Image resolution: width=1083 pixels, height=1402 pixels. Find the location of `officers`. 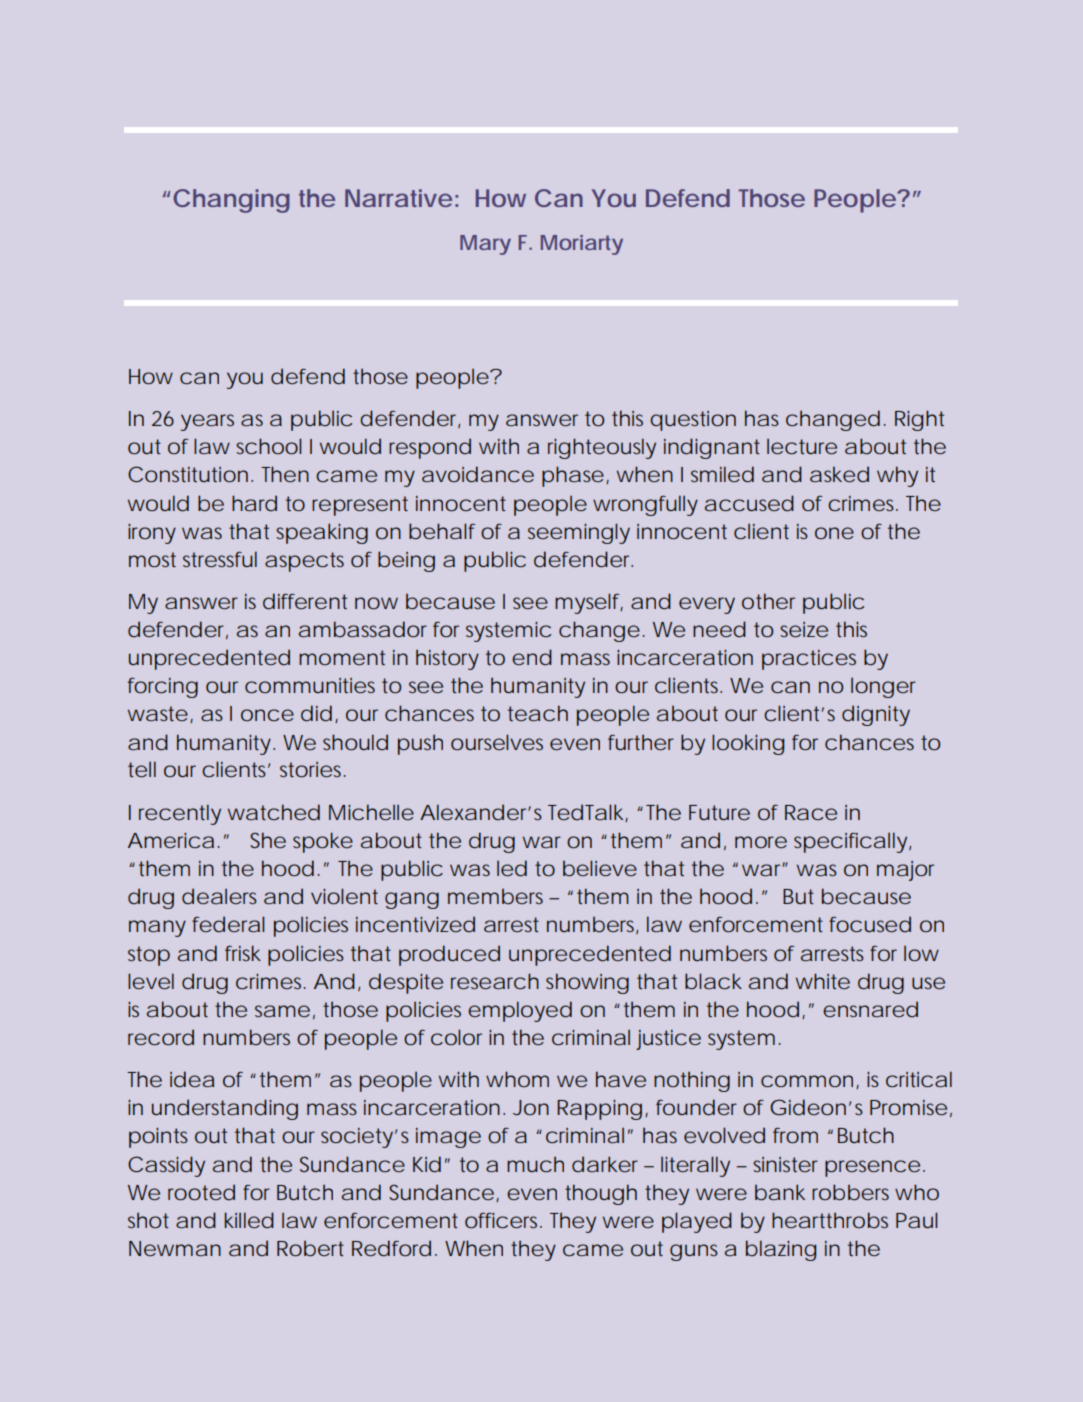

officers is located at coordinates (503, 1220).
